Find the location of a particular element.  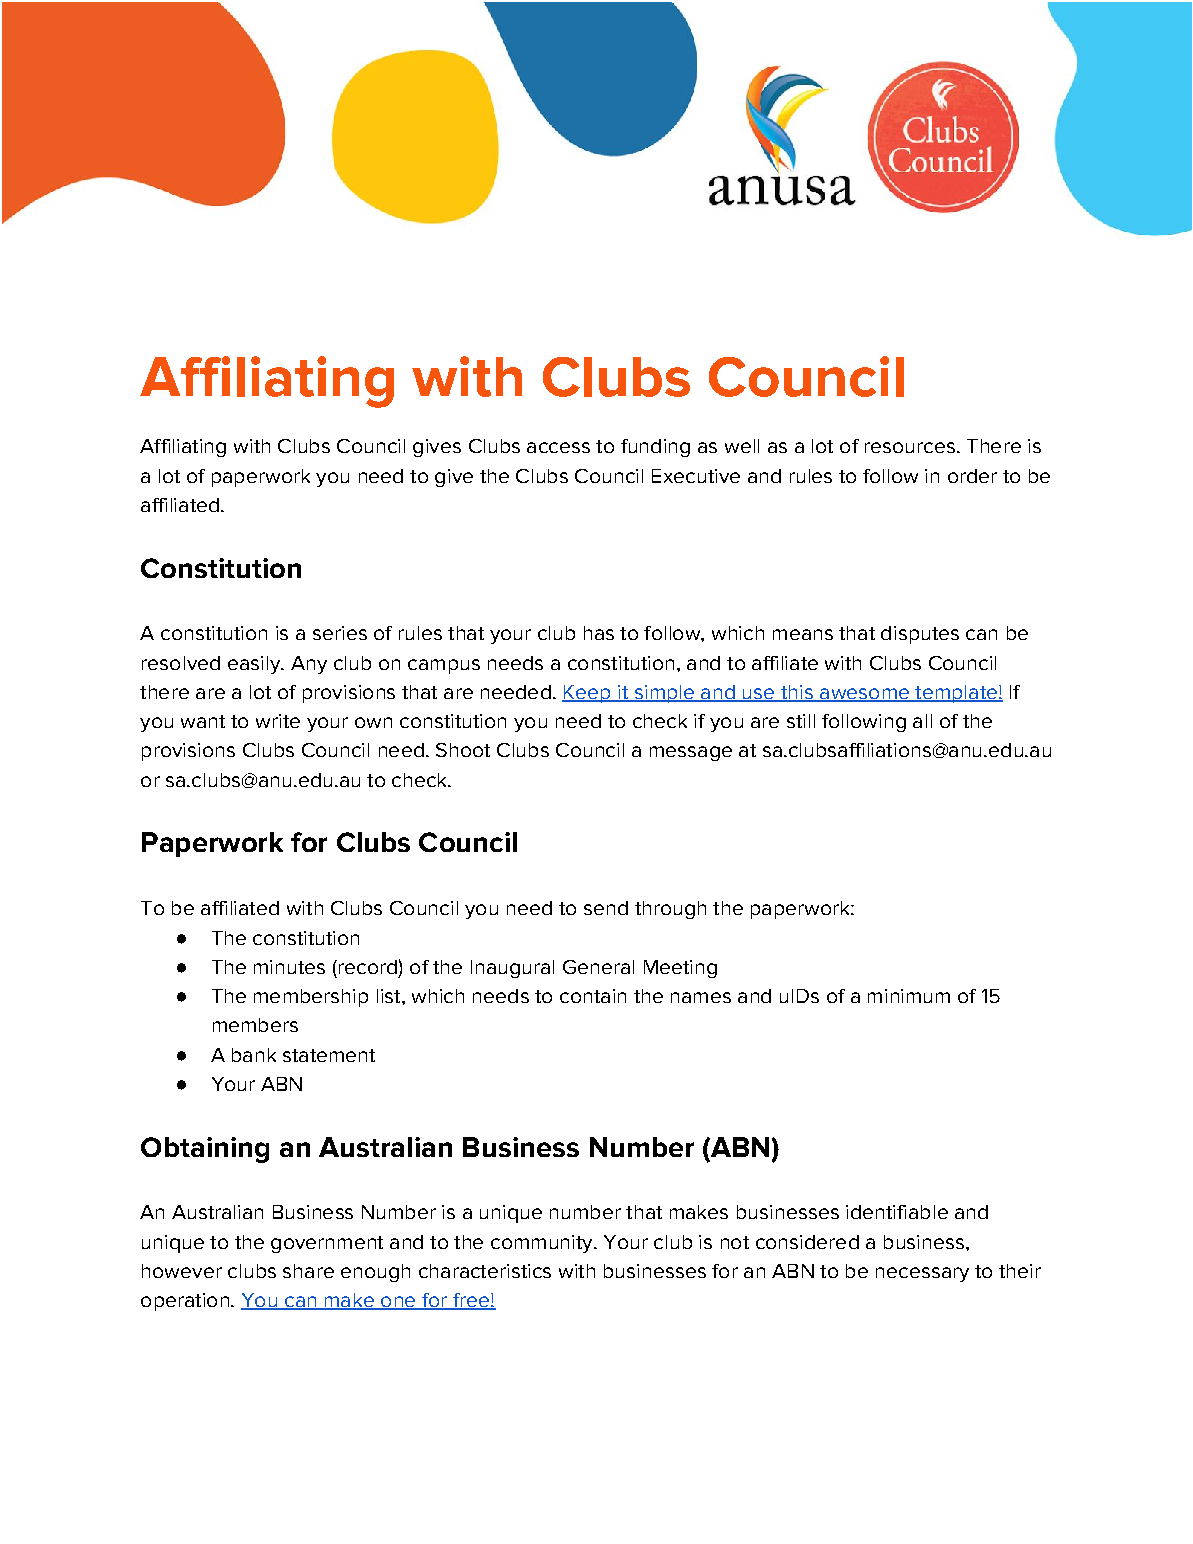

easily is located at coordinates (255, 665).
